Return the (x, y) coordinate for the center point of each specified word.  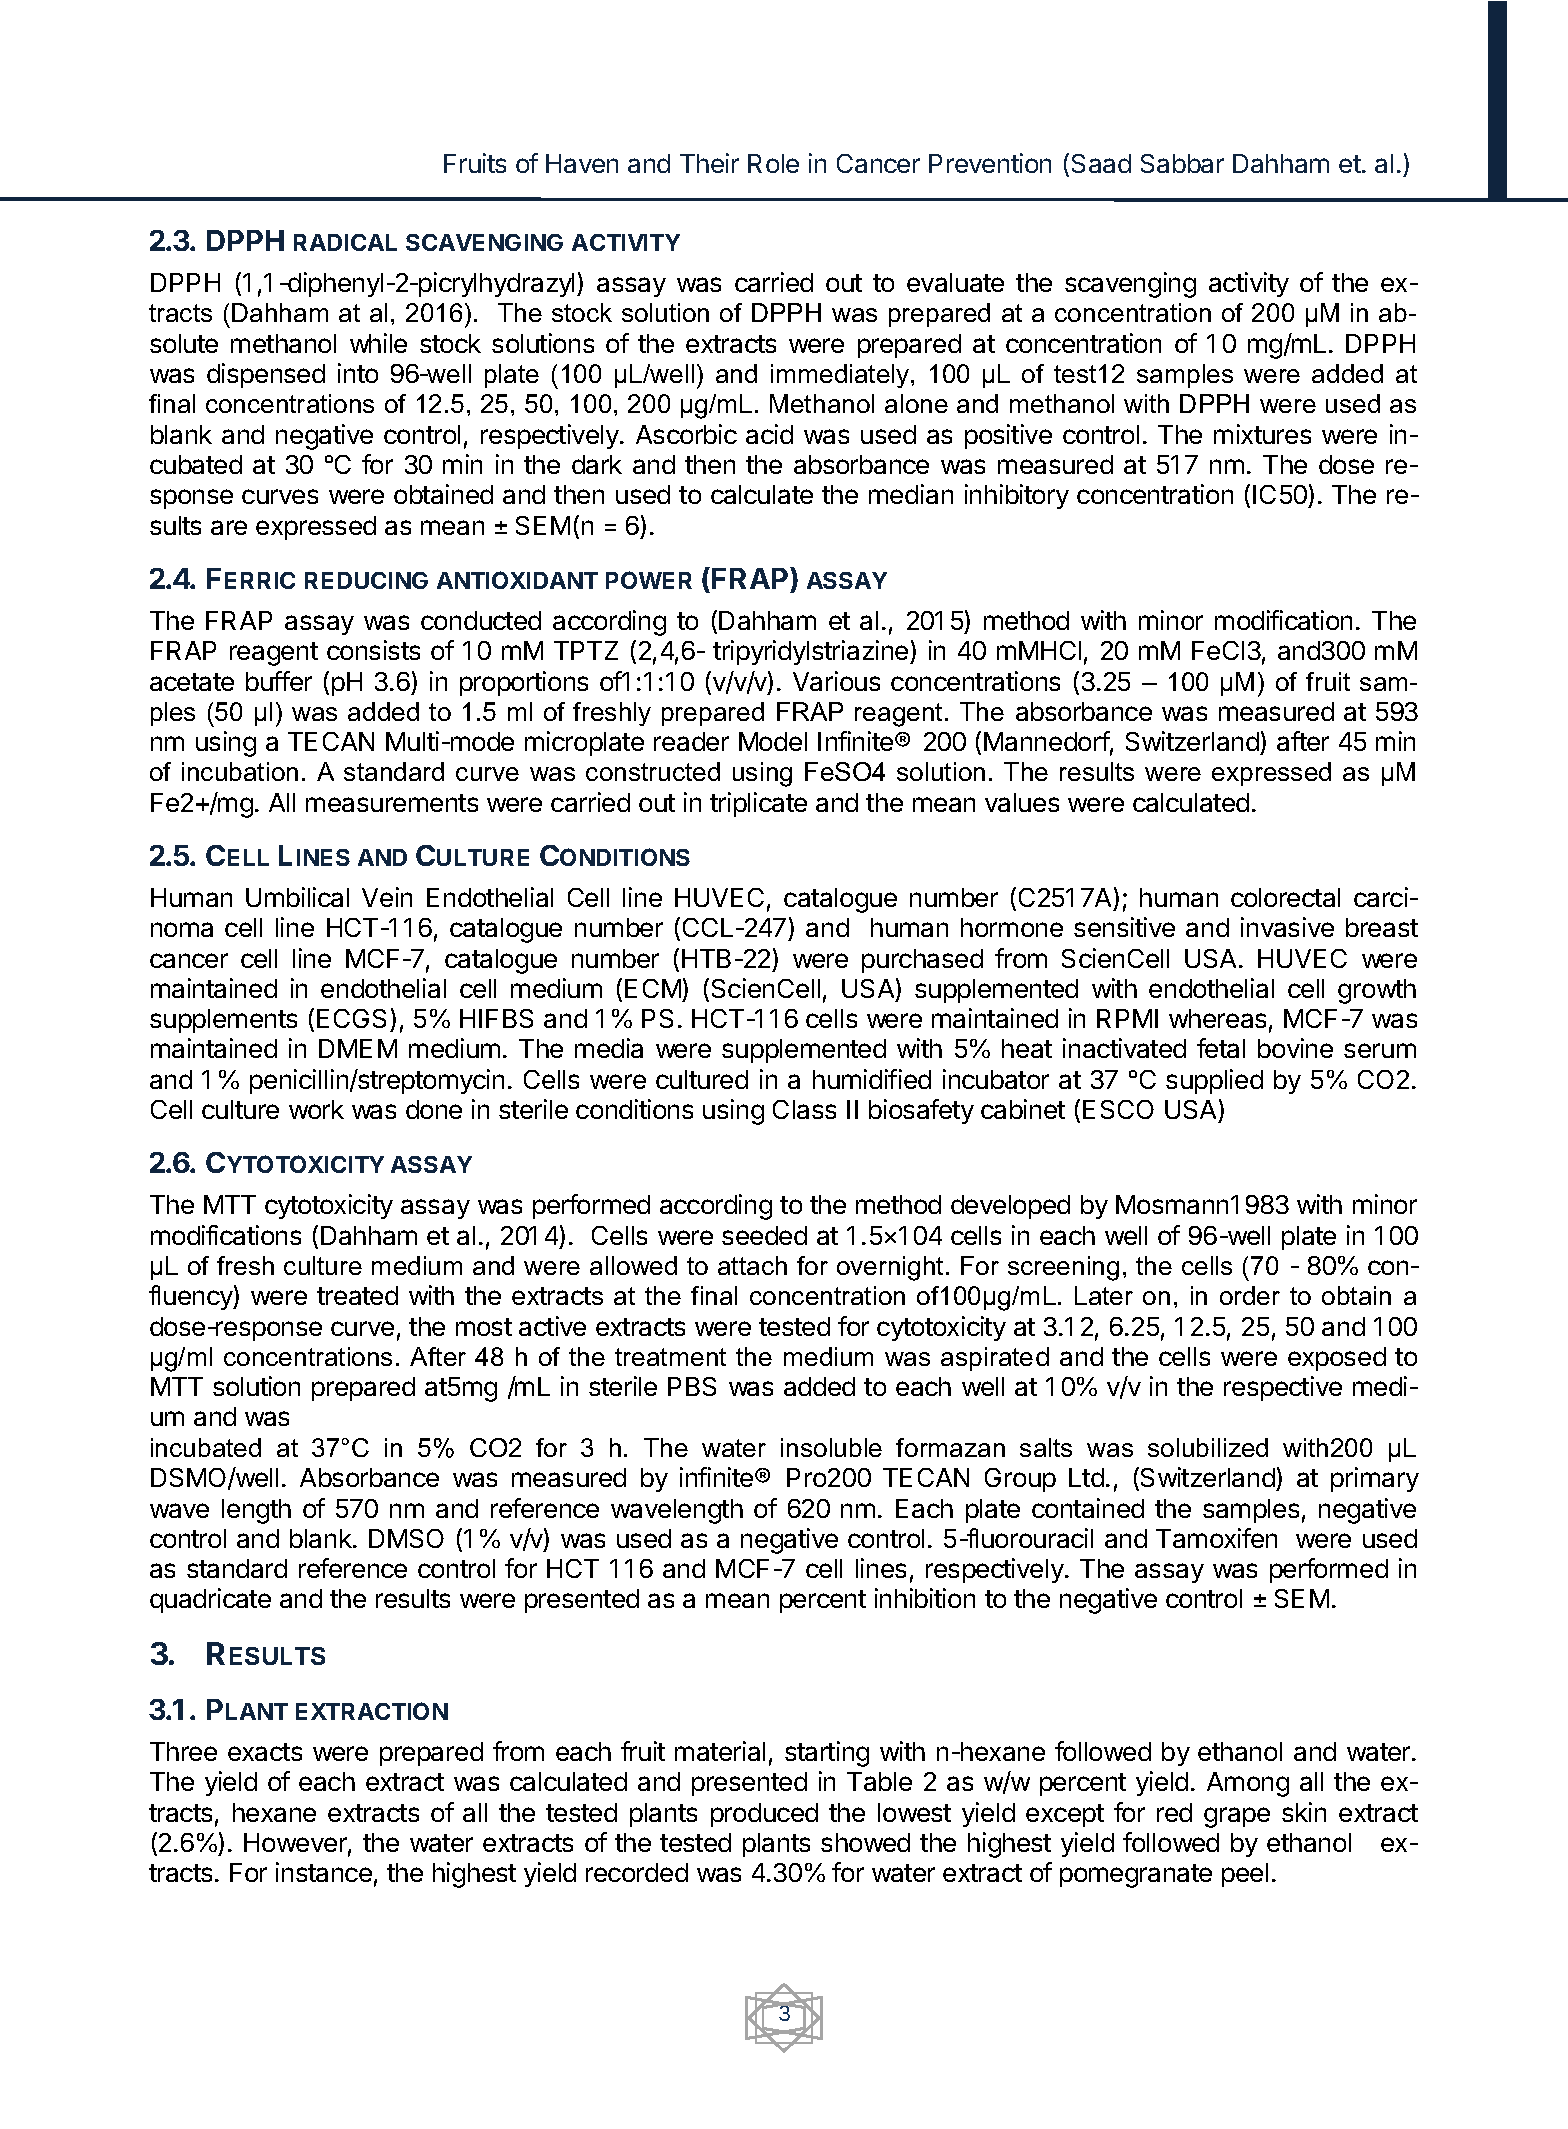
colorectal (1285, 897)
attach (752, 1265)
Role (773, 163)
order (1250, 1295)
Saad (1101, 163)
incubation (240, 771)
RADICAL (345, 242)
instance (324, 1872)
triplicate (758, 804)
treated (357, 1295)
